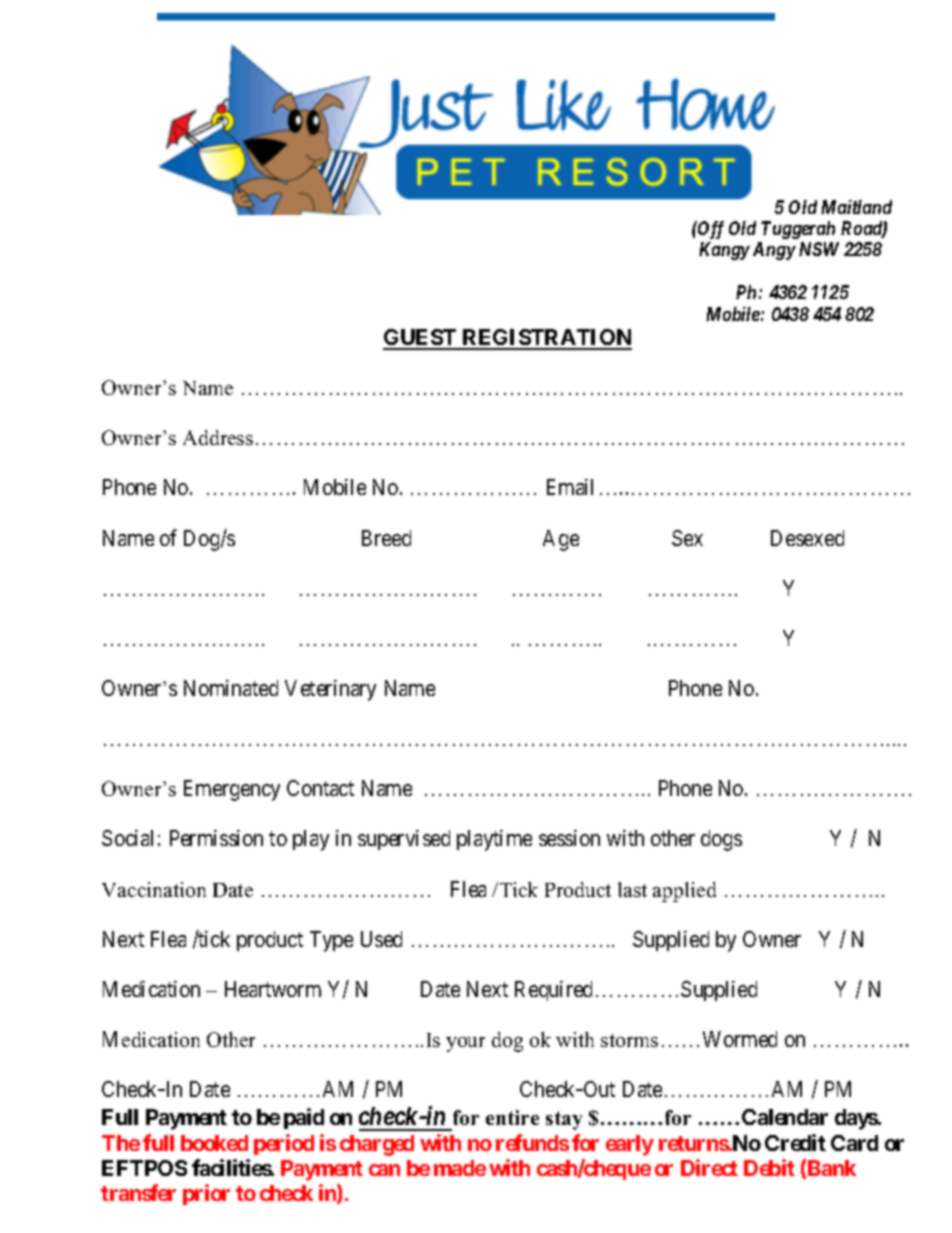 Image resolution: width=952 pixels, height=1233 pixels. Describe the element at coordinates (632, 889) in the page. I see `last` at that location.
